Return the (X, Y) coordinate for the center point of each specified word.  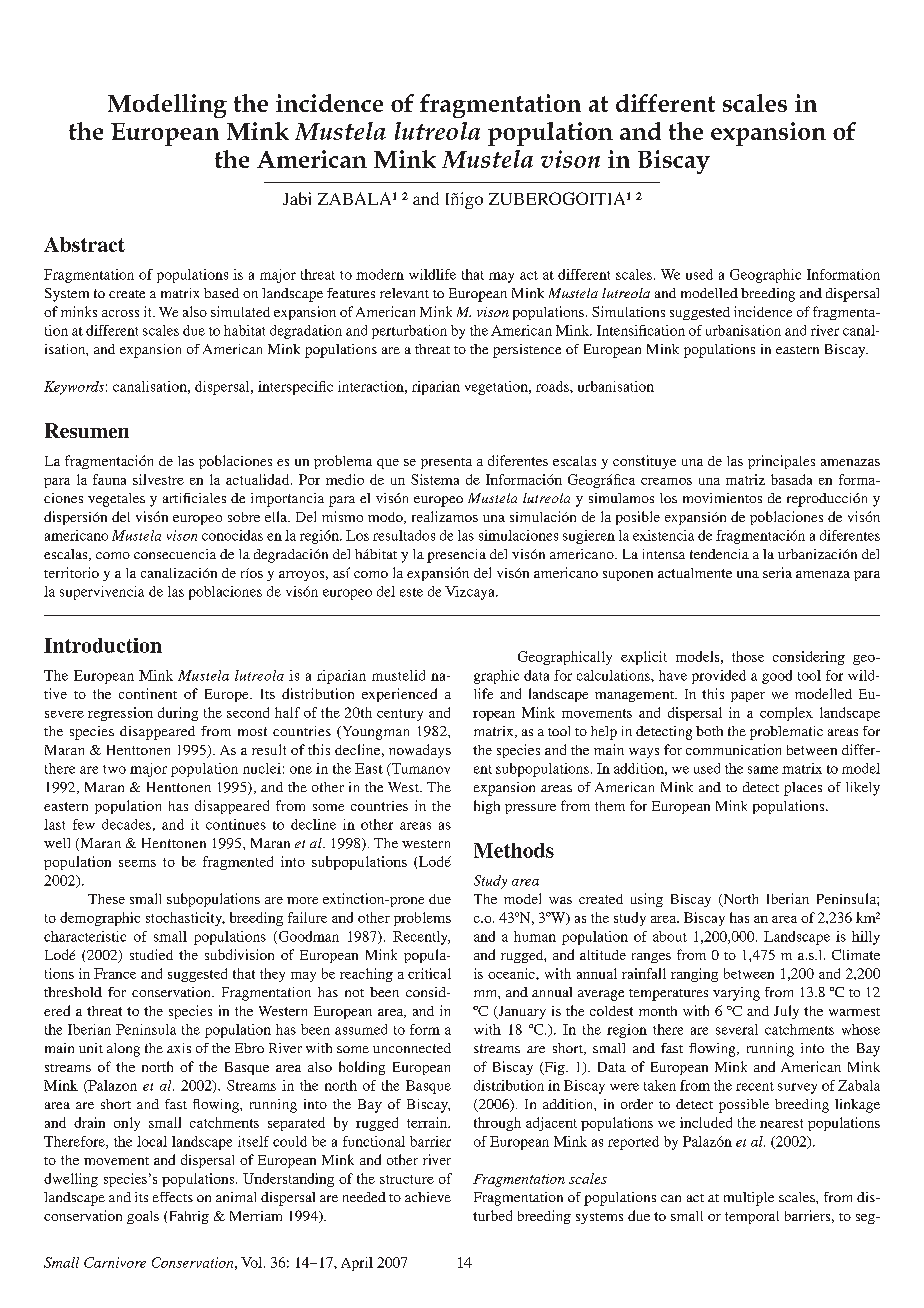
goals (143, 1217)
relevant (404, 293)
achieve (428, 1197)
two (114, 769)
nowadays (420, 751)
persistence (527, 351)
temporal (752, 1217)
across (120, 313)
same (763, 770)
